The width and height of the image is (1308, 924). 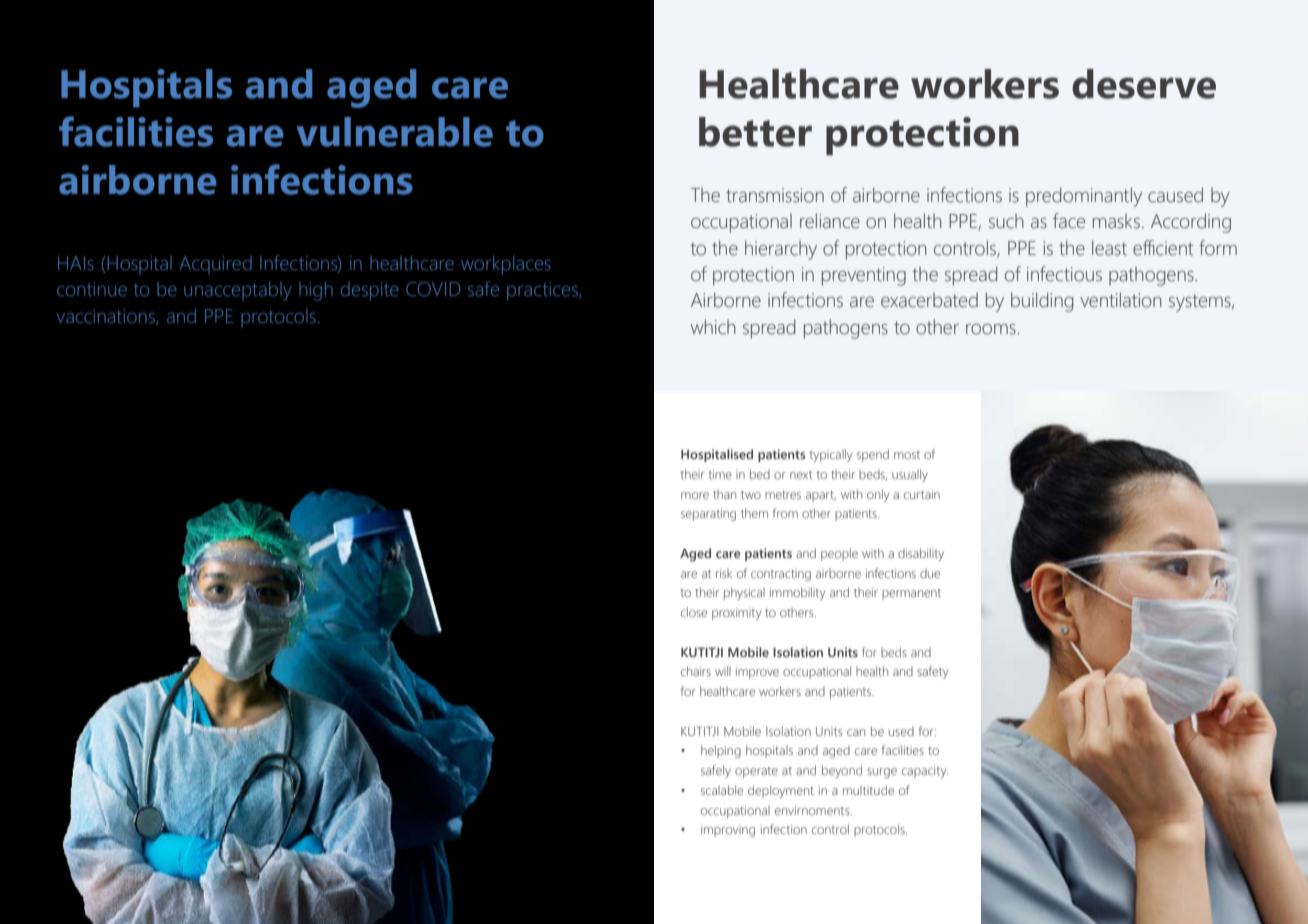 What do you see at coordinates (1144, 84) in the image?
I see `deserve` at bounding box center [1144, 84].
